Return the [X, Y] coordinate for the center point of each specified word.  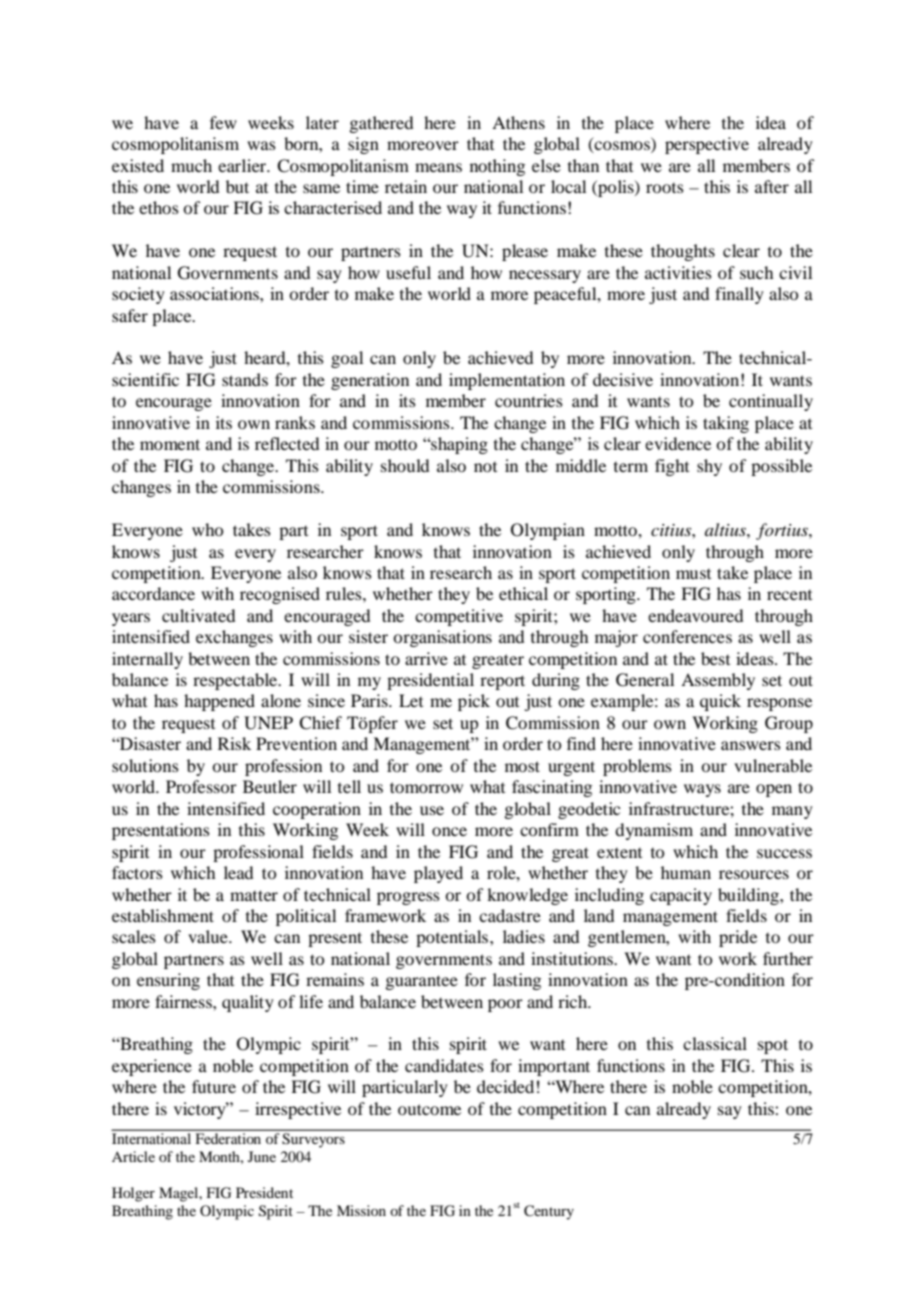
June [262, 1156]
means [438, 167]
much [191, 165]
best [715, 658]
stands [245, 379]
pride [738, 938]
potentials [453, 938]
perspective [707, 145]
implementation [507, 381]
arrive [426, 658]
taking [726, 424]
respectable [236, 681]
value [209, 936]
